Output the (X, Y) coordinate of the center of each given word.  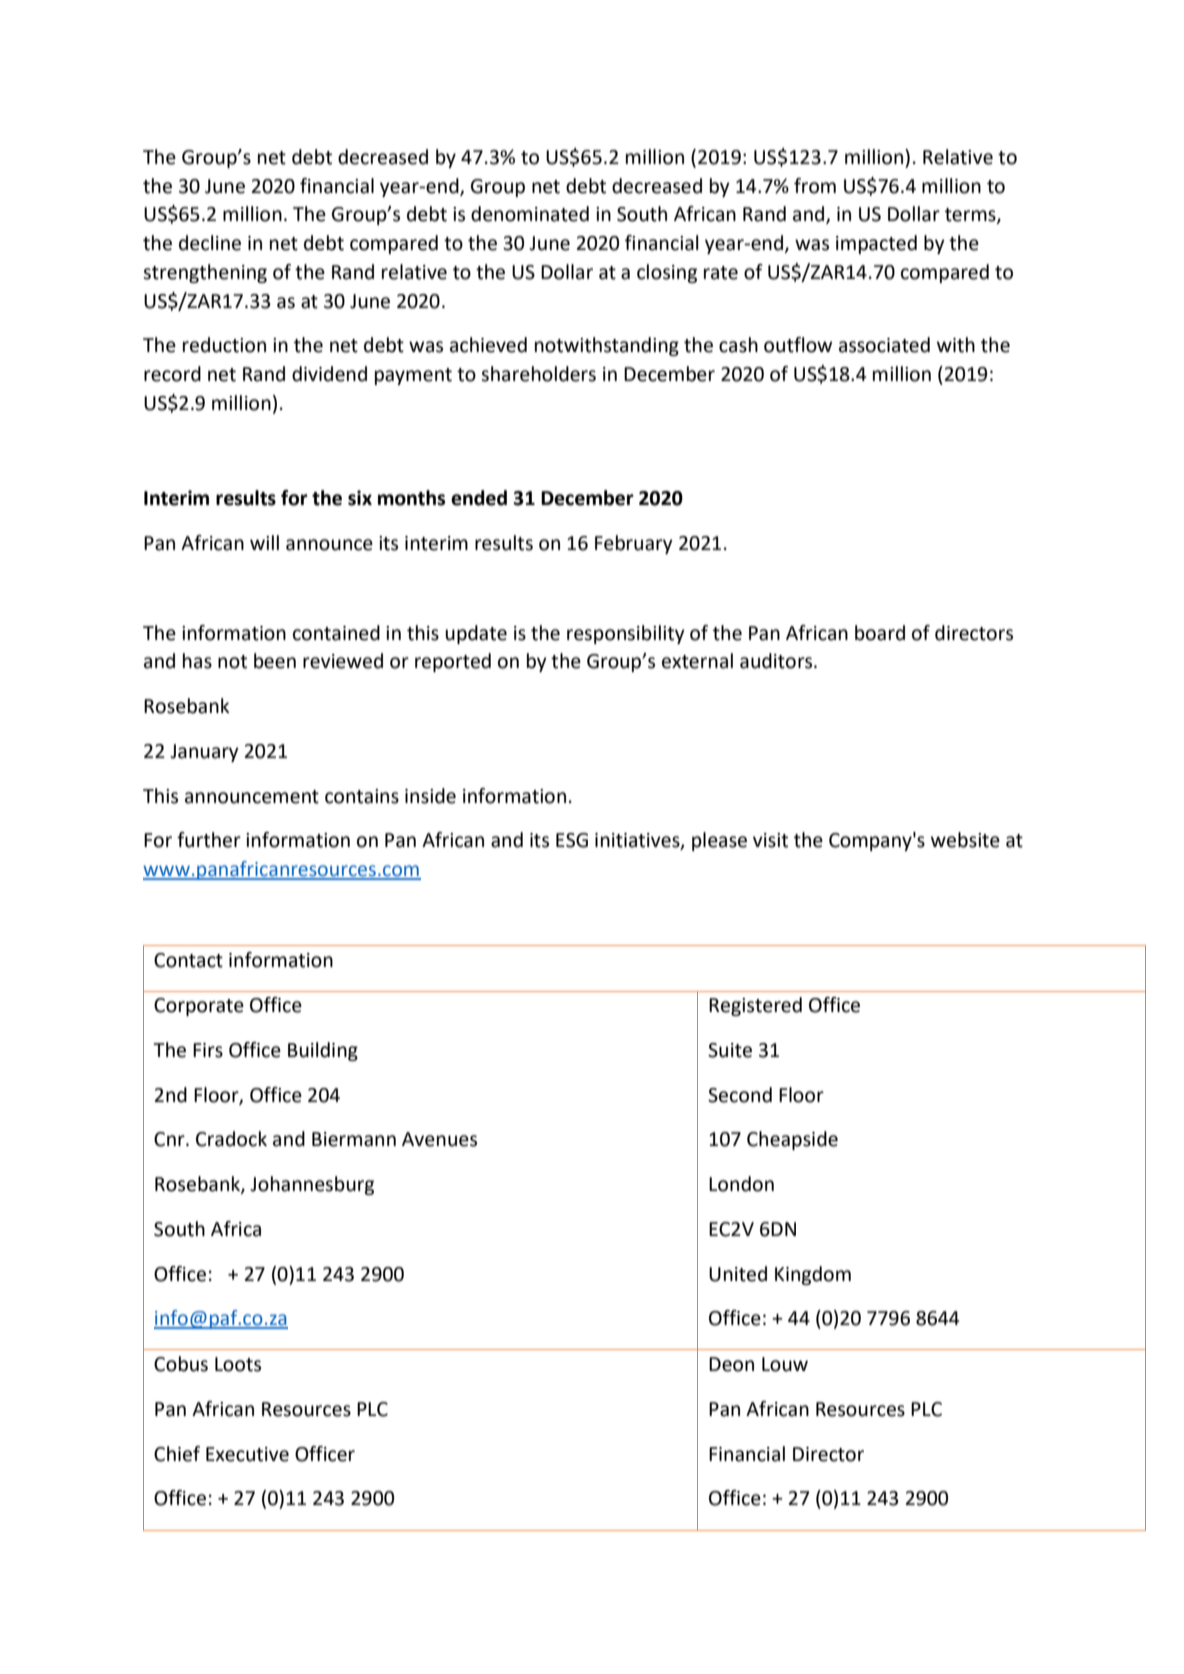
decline (210, 243)
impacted (876, 244)
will (264, 542)
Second (740, 1095)
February (634, 544)
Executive (247, 1454)
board (880, 633)
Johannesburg (312, 1185)
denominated (530, 214)
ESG (572, 840)
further (209, 840)
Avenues (439, 1139)
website (965, 840)
